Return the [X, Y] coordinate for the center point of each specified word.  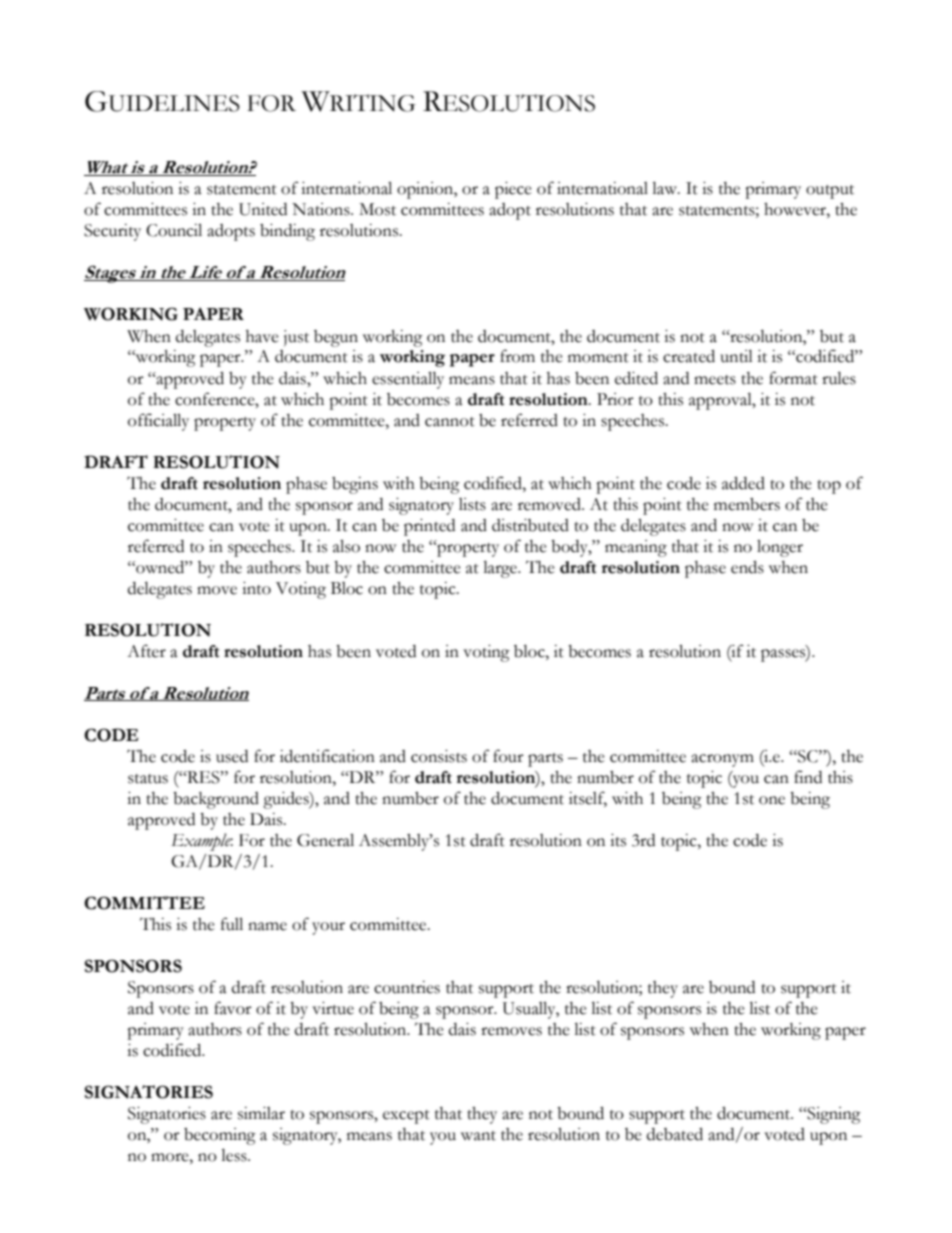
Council [174, 230]
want [478, 1136]
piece [513, 190]
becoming [220, 1136]
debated [675, 1134]
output [830, 192]
